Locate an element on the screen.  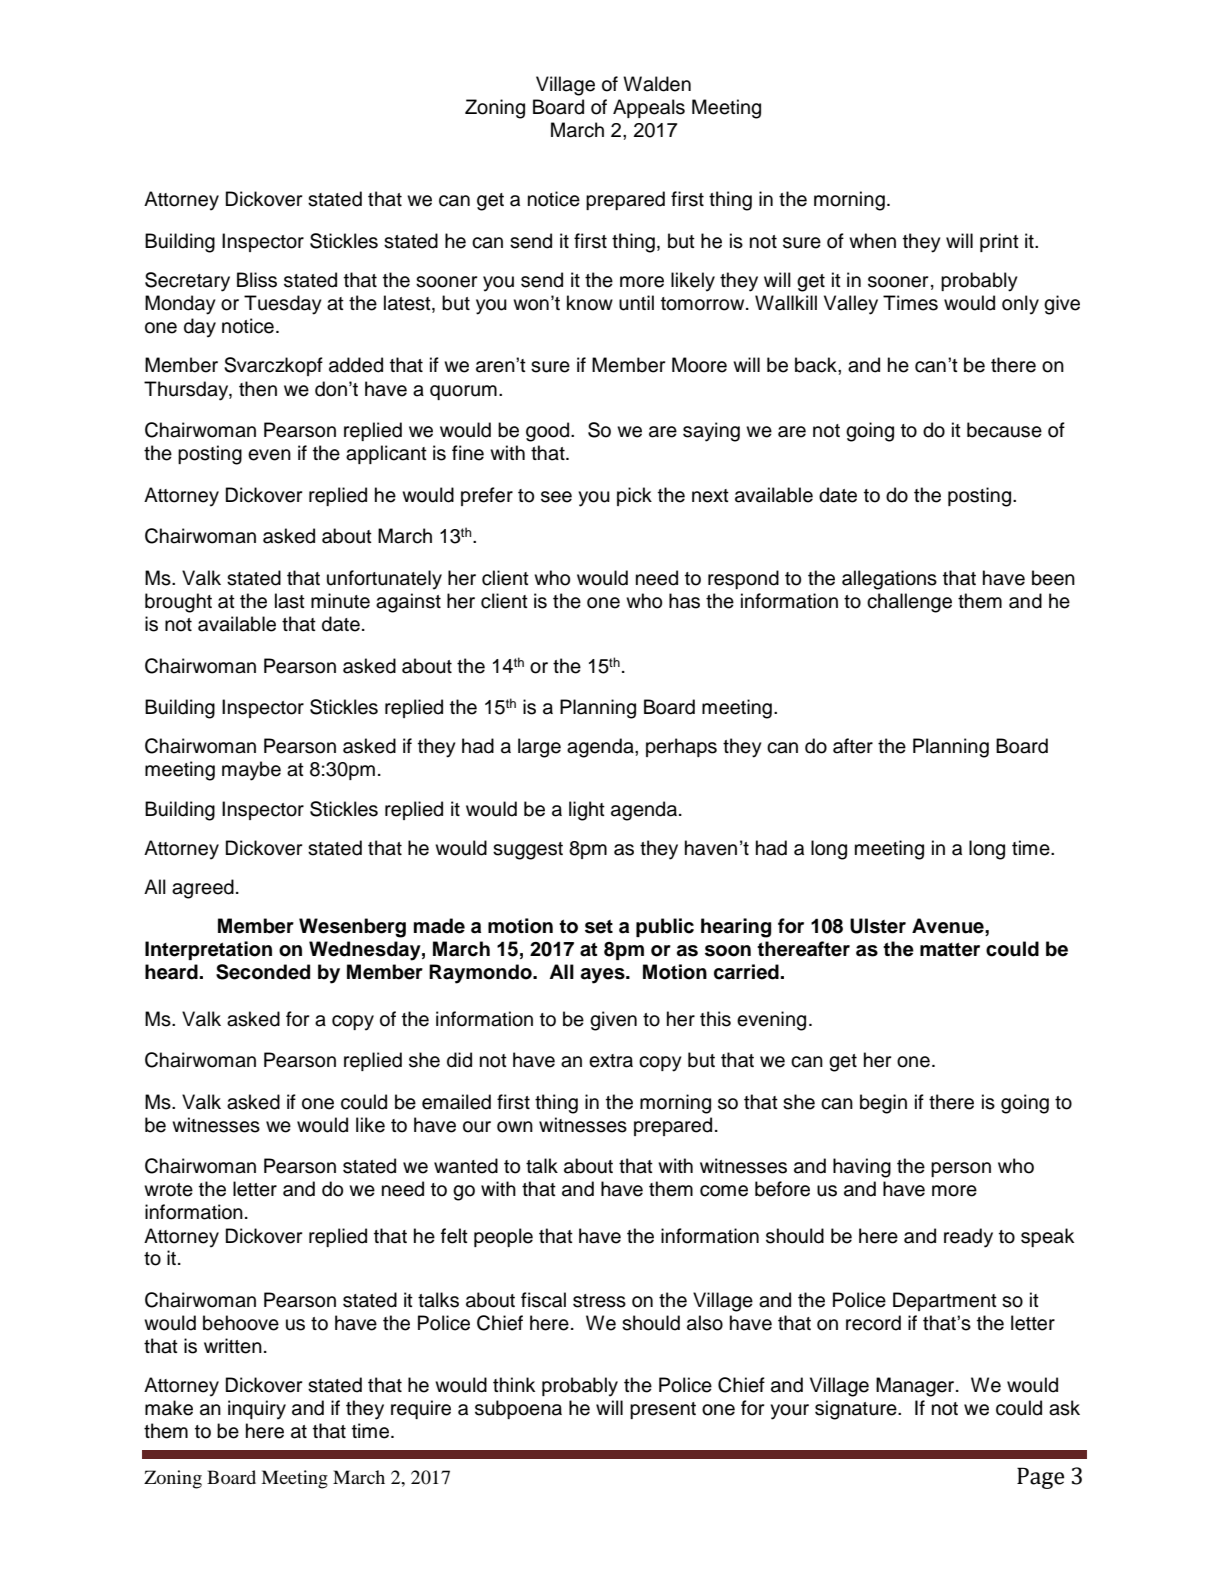
inquiry is located at coordinates (257, 1410).
